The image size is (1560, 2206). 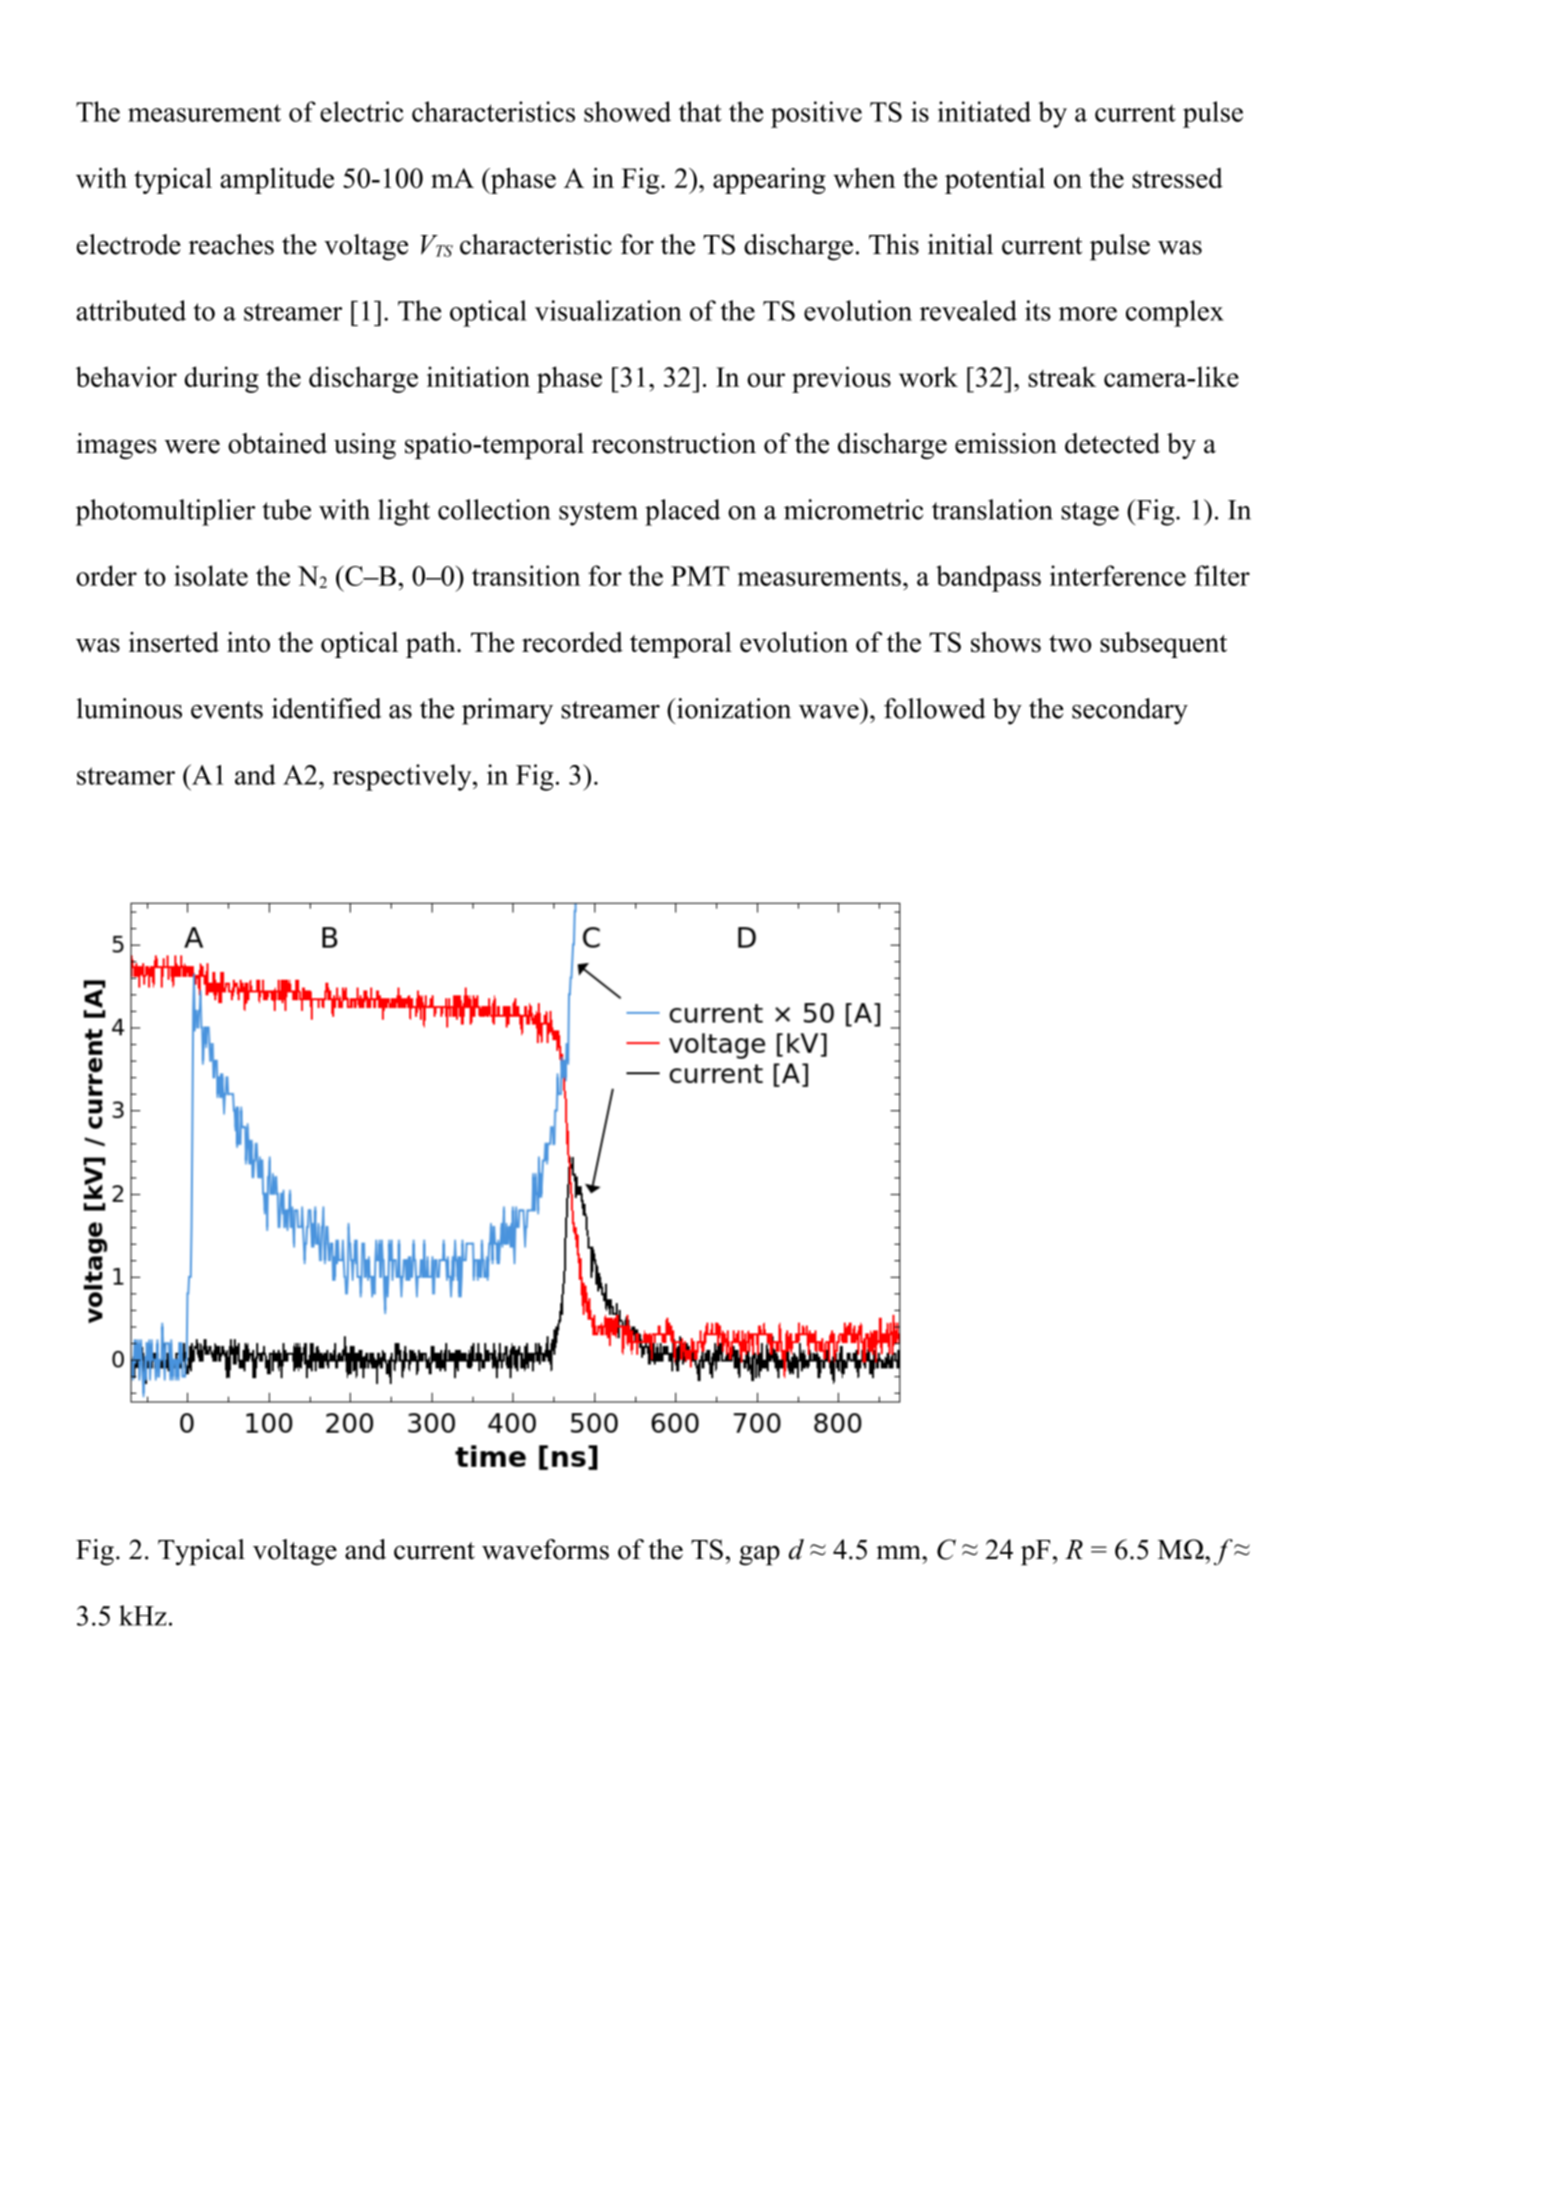 I want to click on tube, so click(x=286, y=509).
